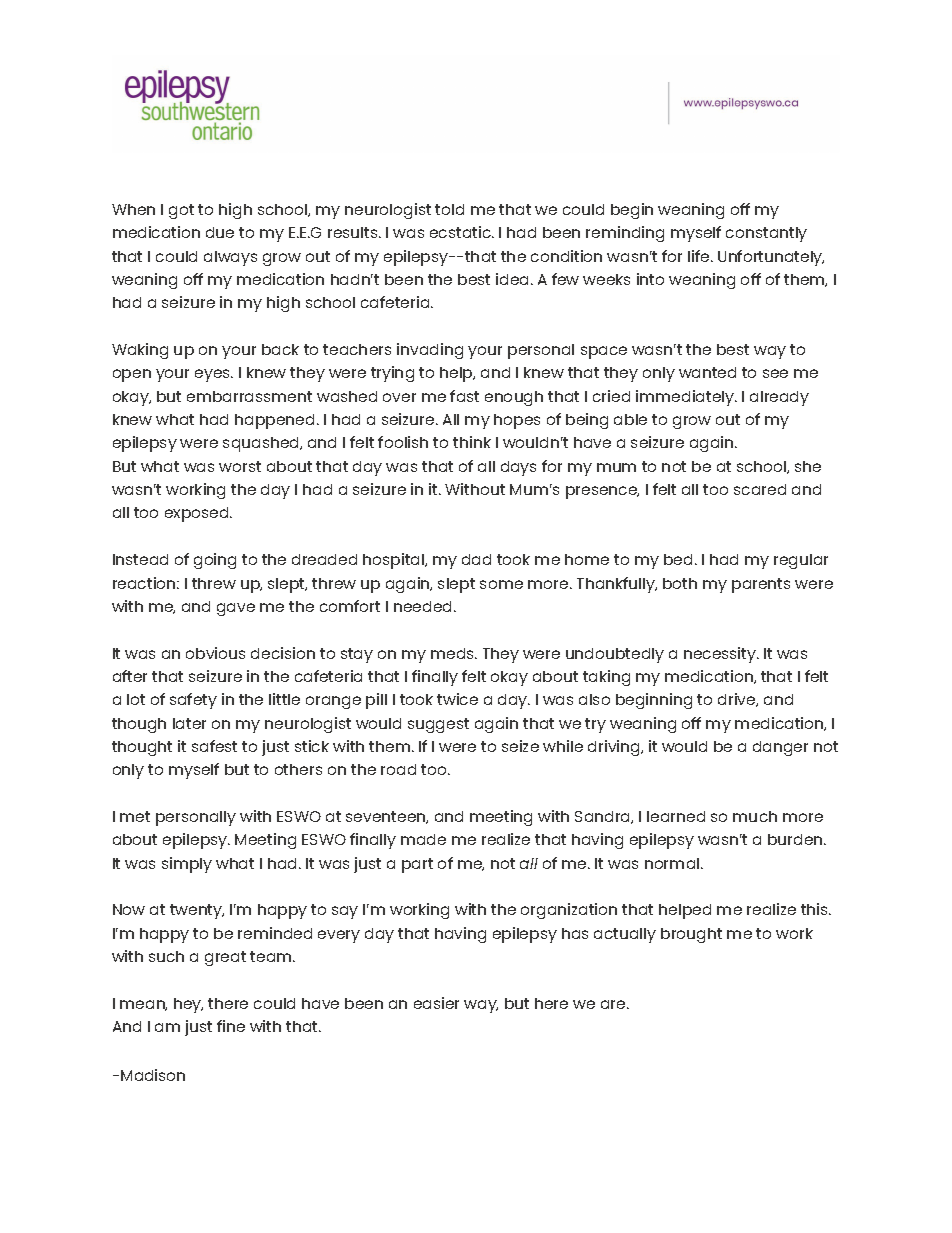 Image resolution: width=952 pixels, height=1233 pixels. What do you see at coordinates (691, 935) in the screenshot?
I see `brought` at bounding box center [691, 935].
